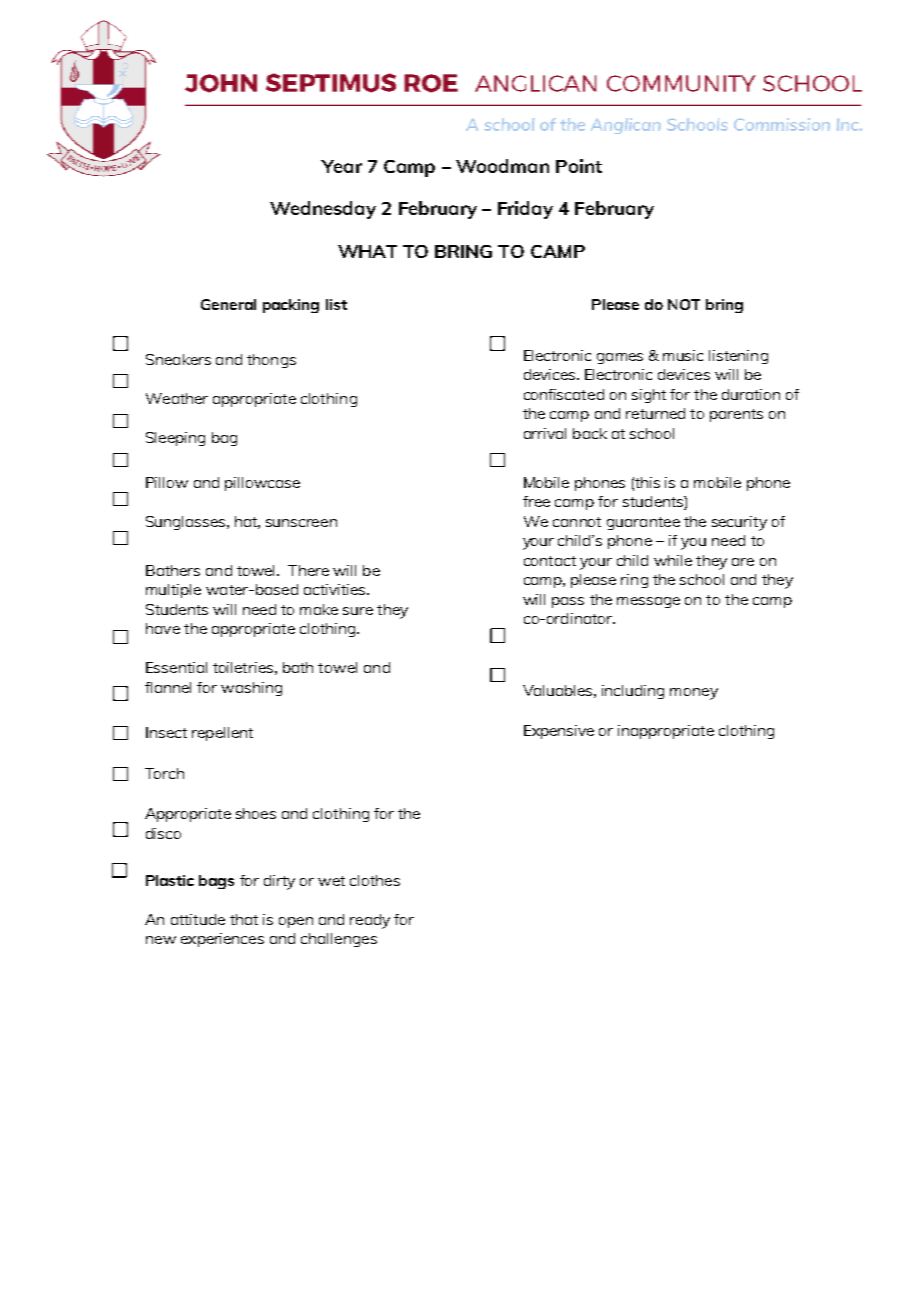 This image has height=1309, width=924. Describe the element at coordinates (502, 166) in the image. I see `Woodman` at that location.
